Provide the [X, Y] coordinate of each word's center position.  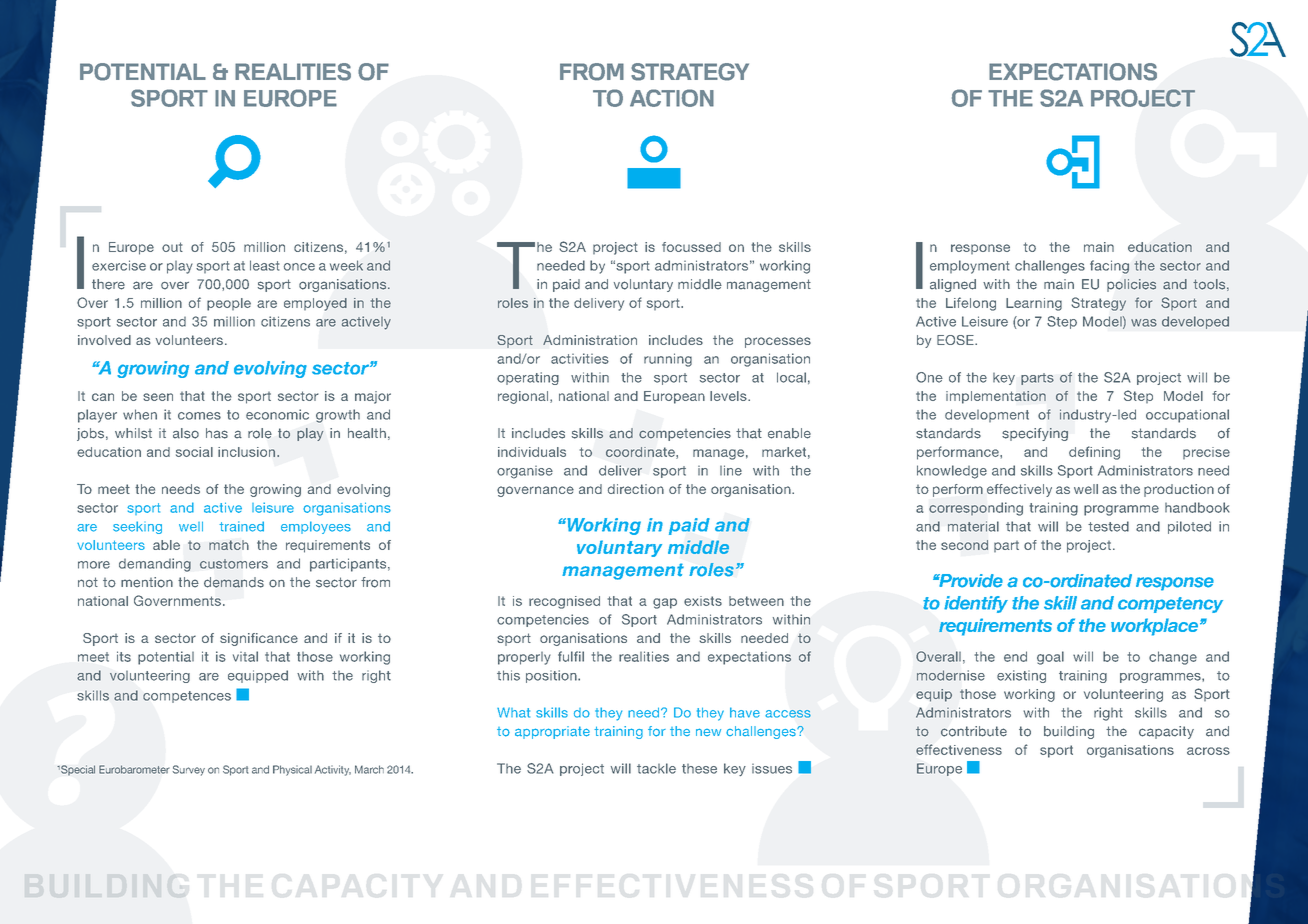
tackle [656, 768]
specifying [1035, 434]
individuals [532, 452]
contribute [974, 731]
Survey [189, 770]
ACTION [672, 98]
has [217, 433]
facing [1109, 267]
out [172, 247]
